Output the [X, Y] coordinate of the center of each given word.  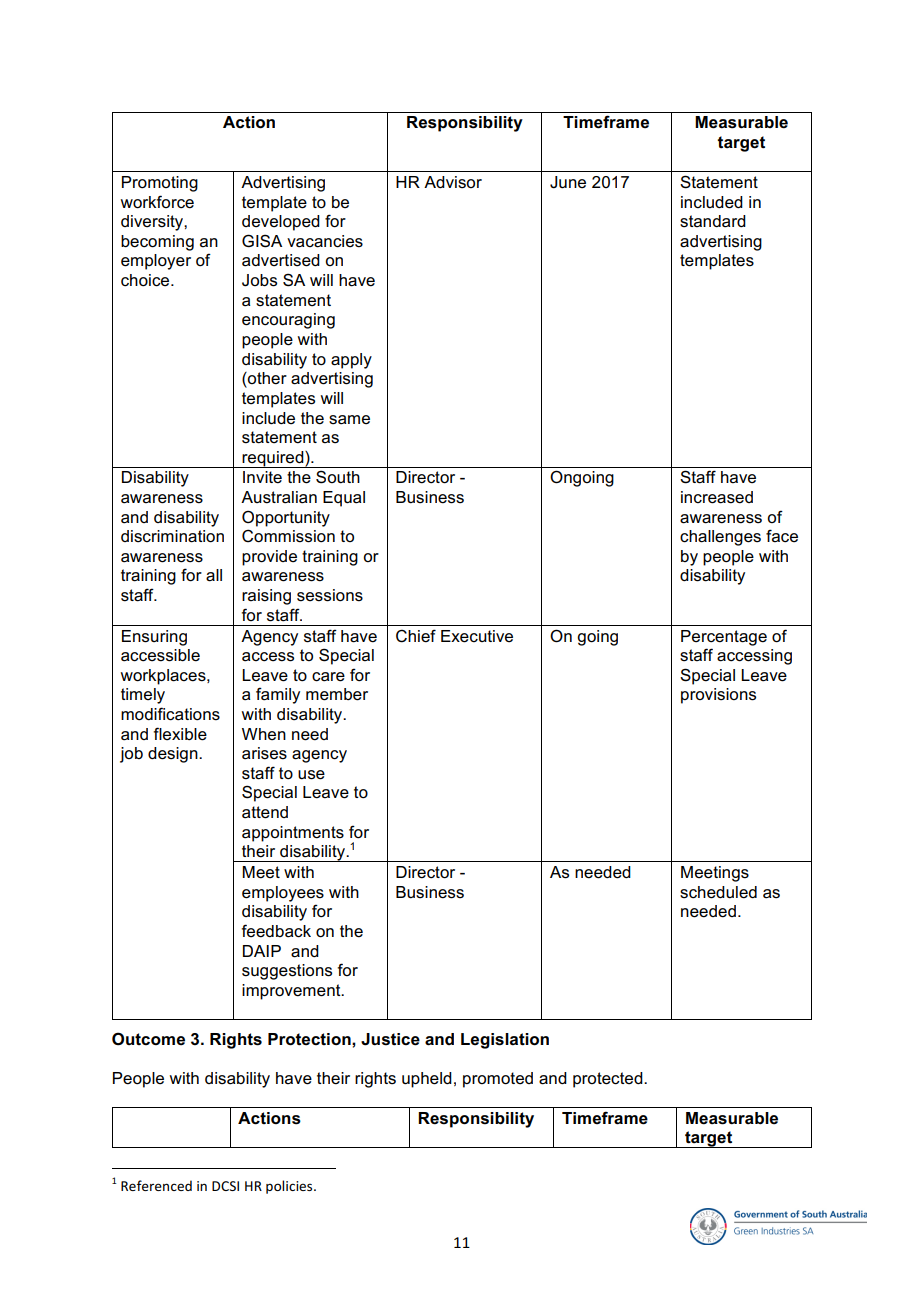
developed [281, 223]
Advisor [453, 182]
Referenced [156, 1185]
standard [713, 221]
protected [609, 1080]
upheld [427, 1080]
